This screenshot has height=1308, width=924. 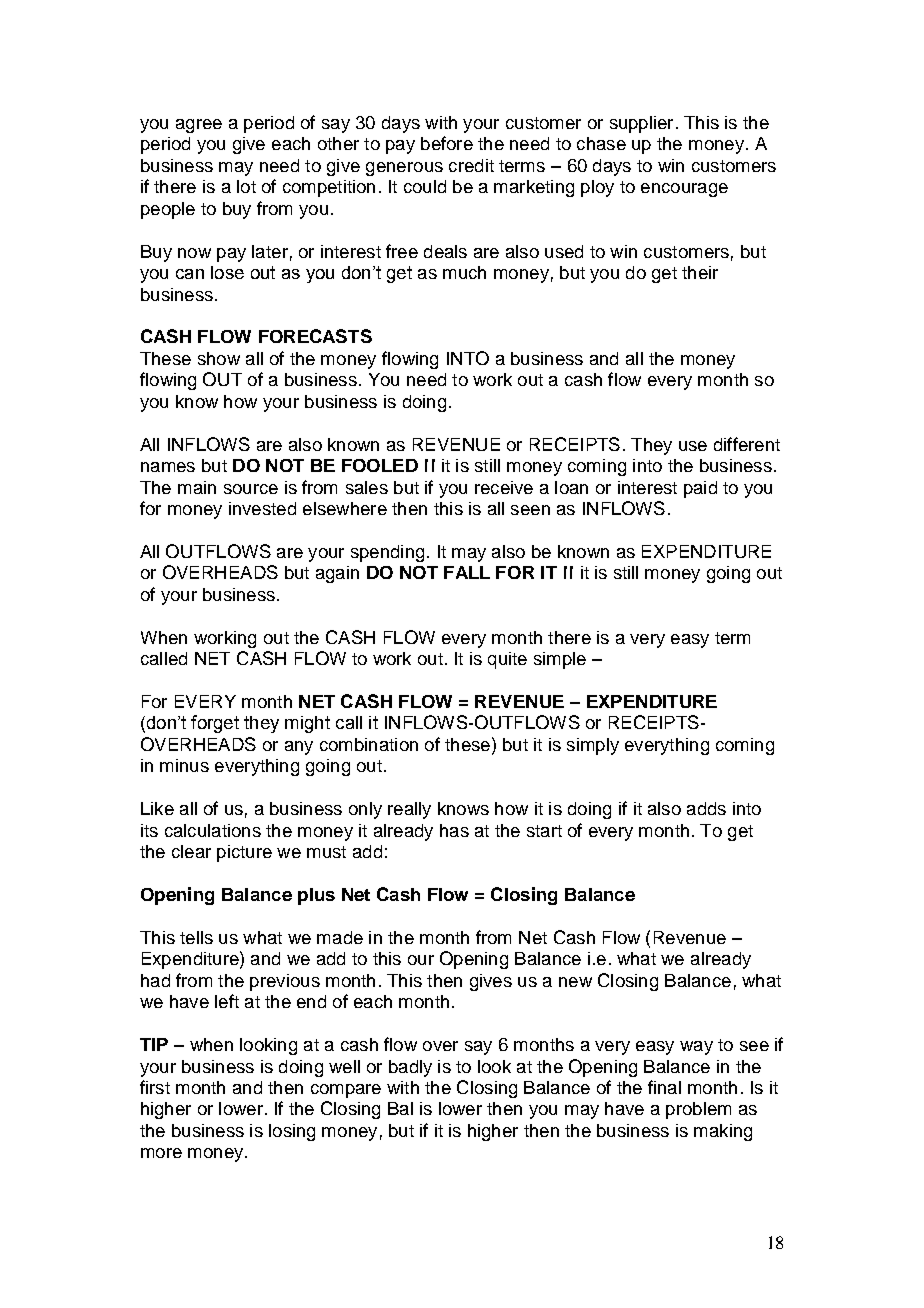 I want to click on more, so click(x=161, y=1153).
